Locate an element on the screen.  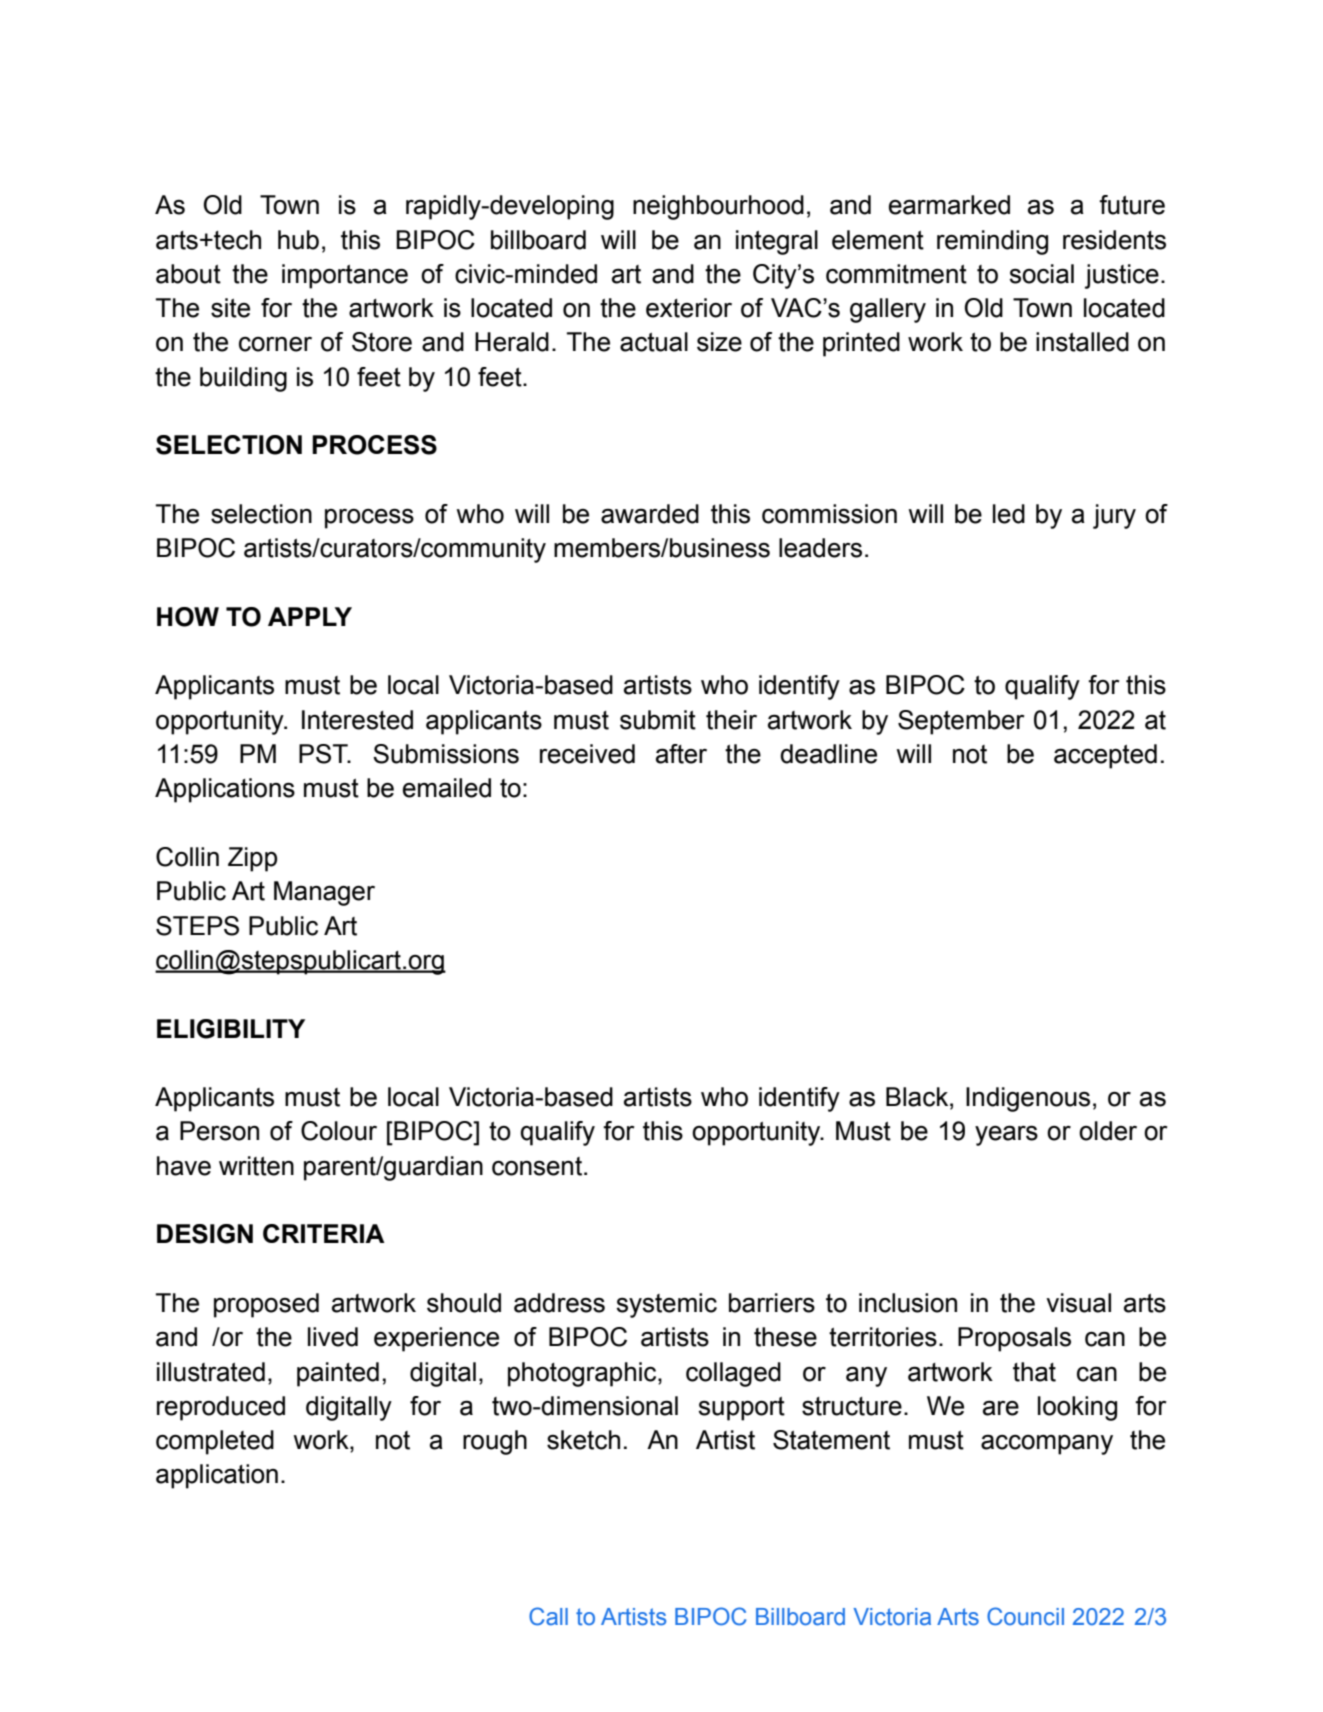
neighbourhood is located at coordinates (718, 207).
